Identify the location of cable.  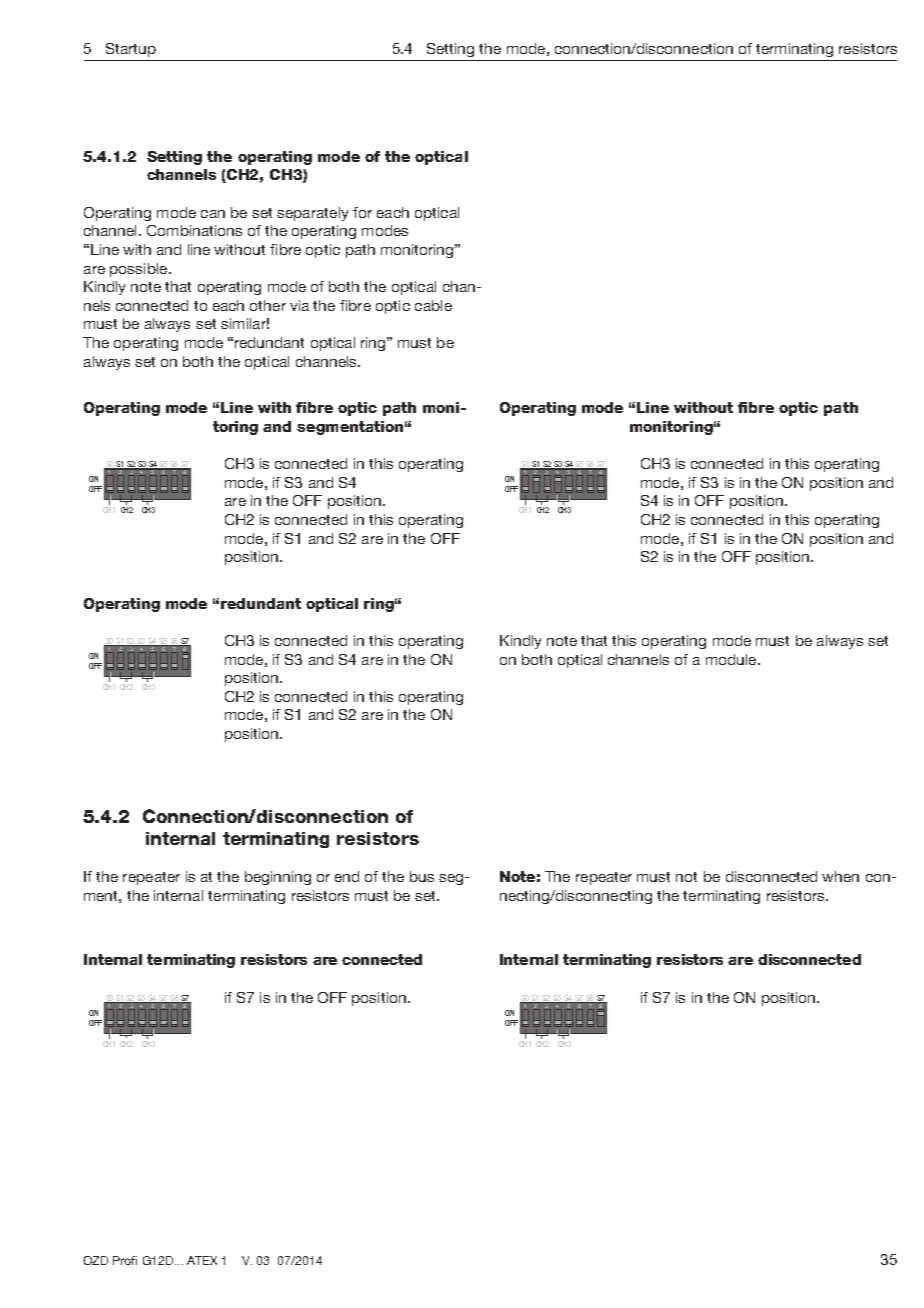
(433, 305).
